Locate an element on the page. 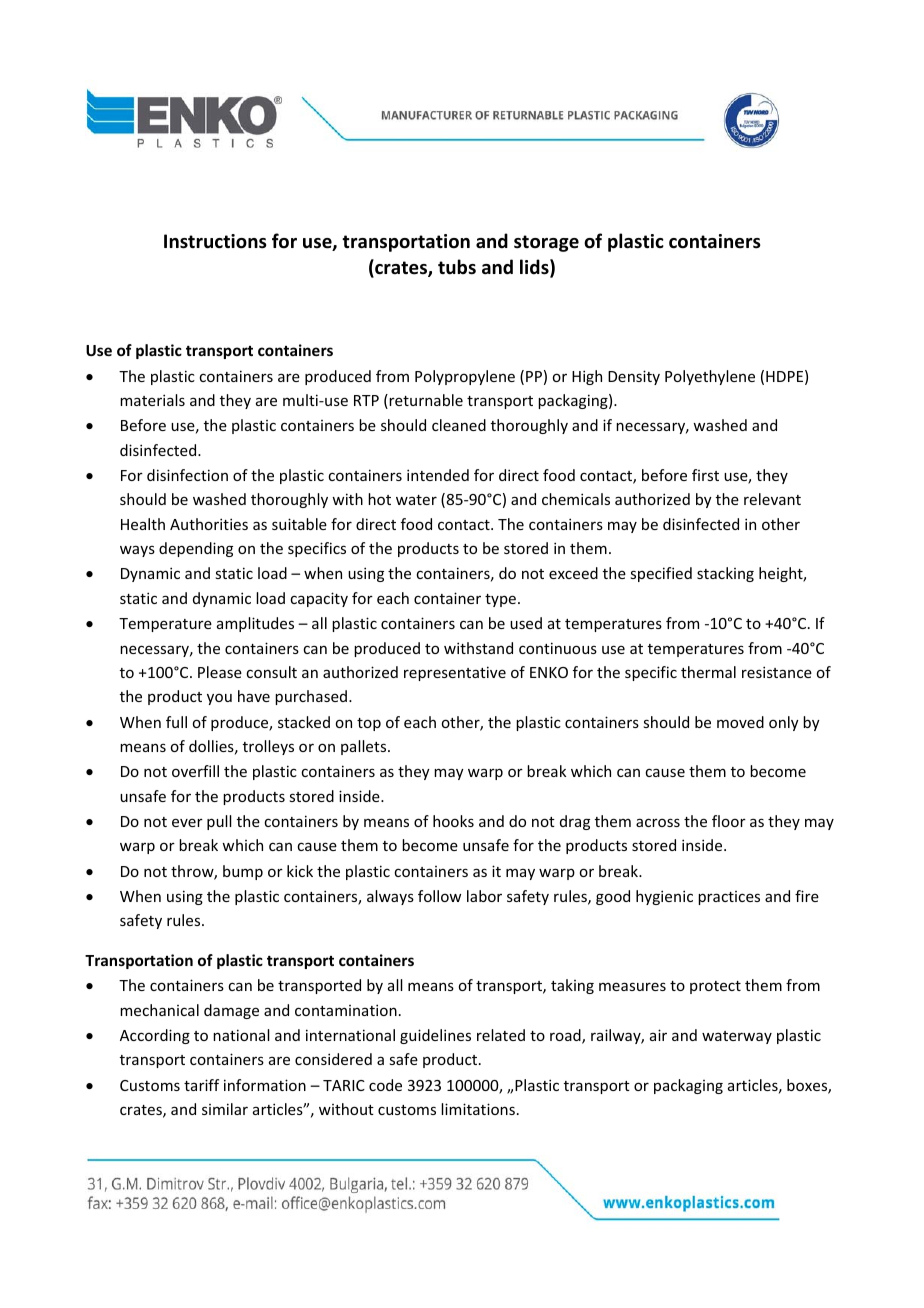 Image resolution: width=924 pixels, height=1308 pixels. tariff is located at coordinates (201, 1085).
